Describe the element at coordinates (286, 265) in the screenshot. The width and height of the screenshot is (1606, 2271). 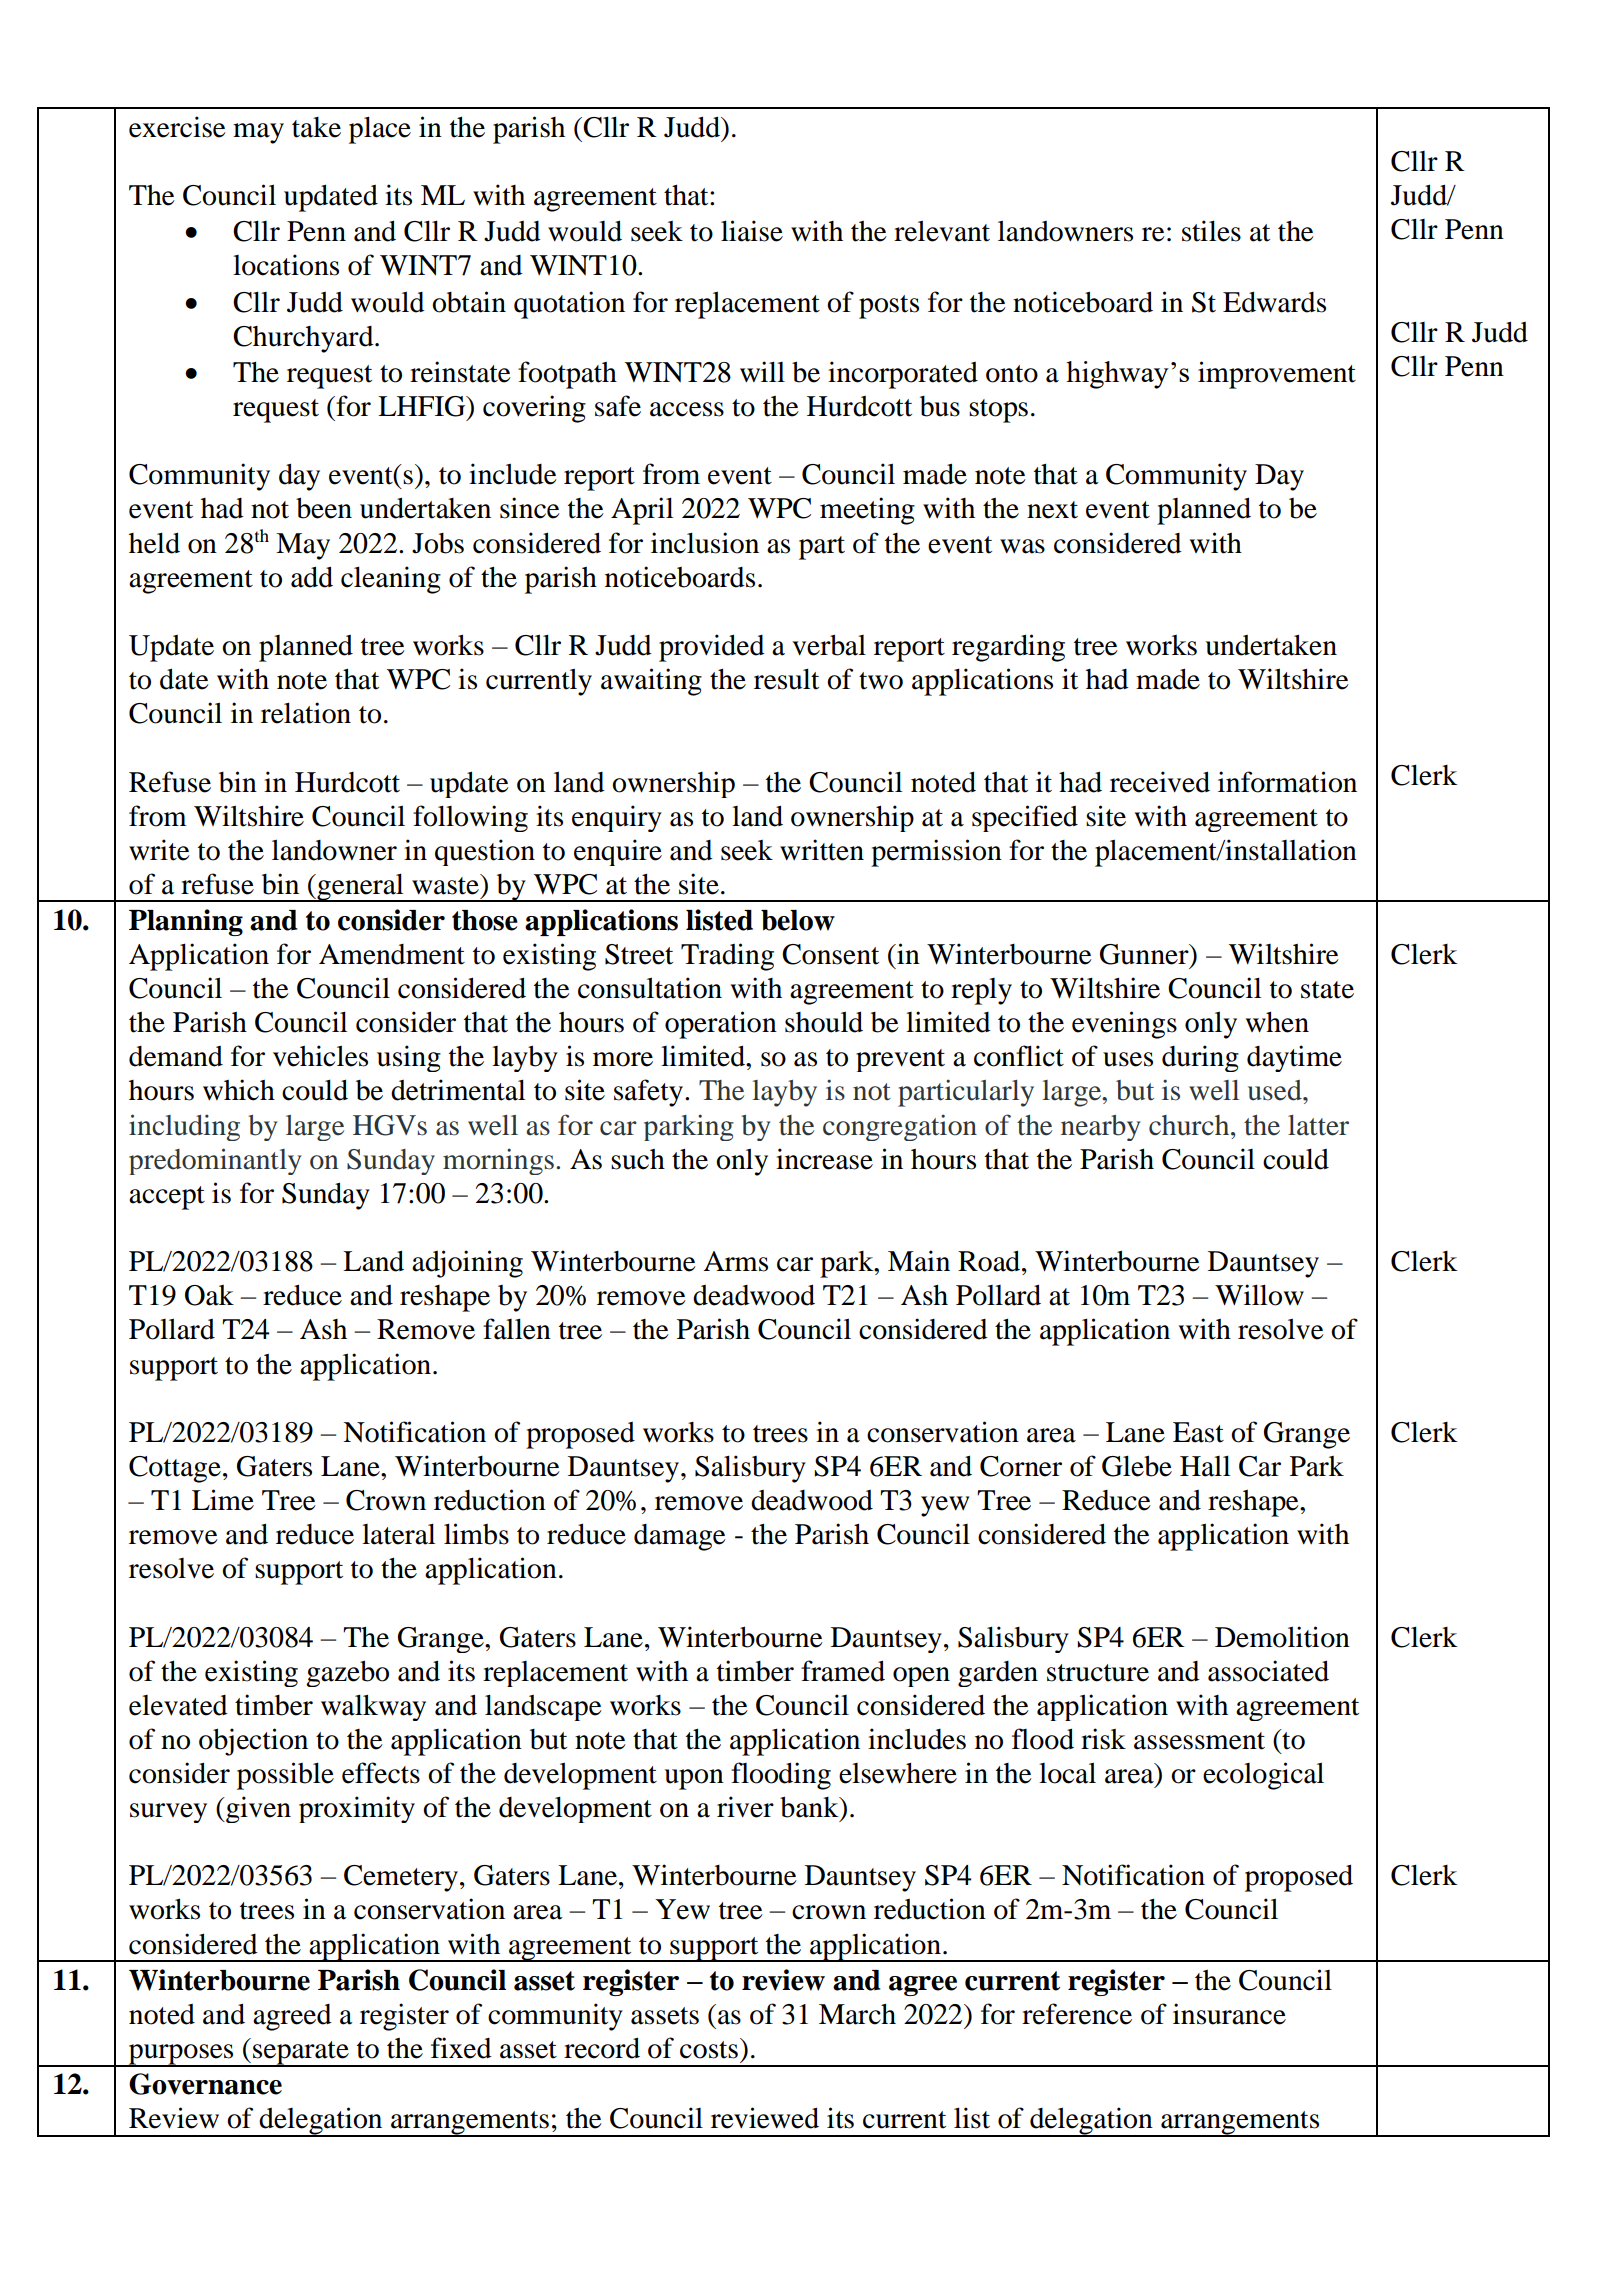
I see `locations` at that location.
